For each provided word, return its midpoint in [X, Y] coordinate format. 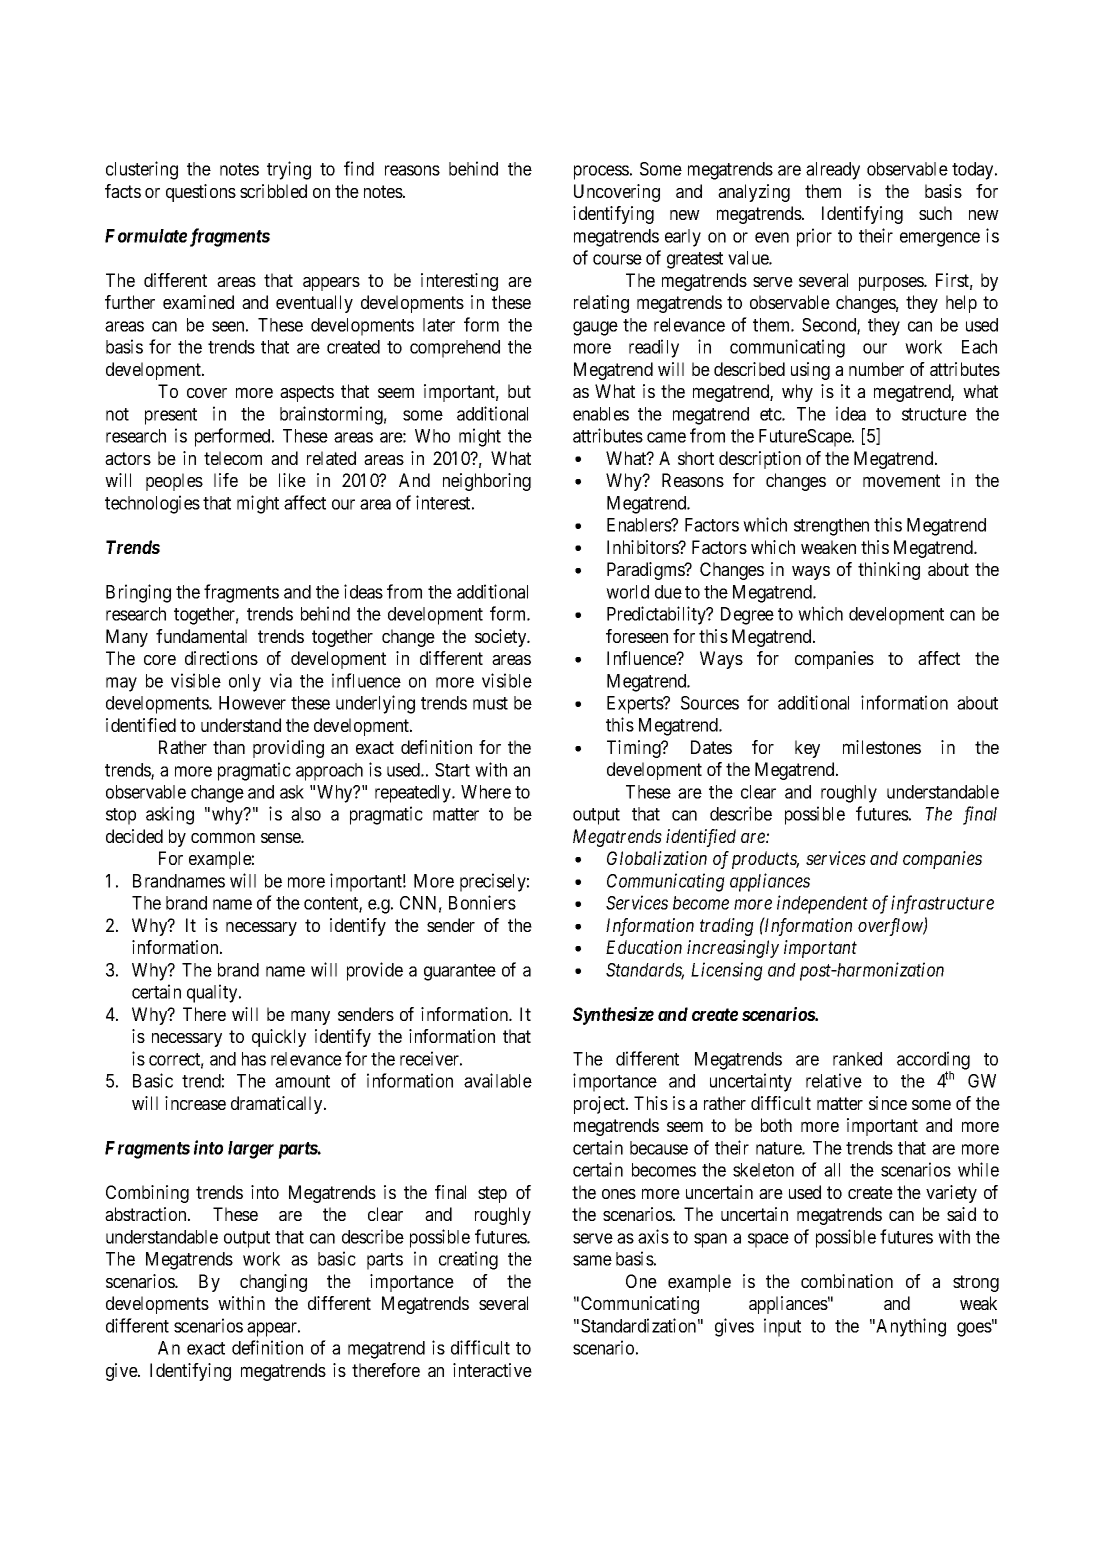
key [807, 749]
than [229, 747]
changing [273, 1283]
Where [486, 792]
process [601, 172]
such [935, 213]
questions [201, 193]
